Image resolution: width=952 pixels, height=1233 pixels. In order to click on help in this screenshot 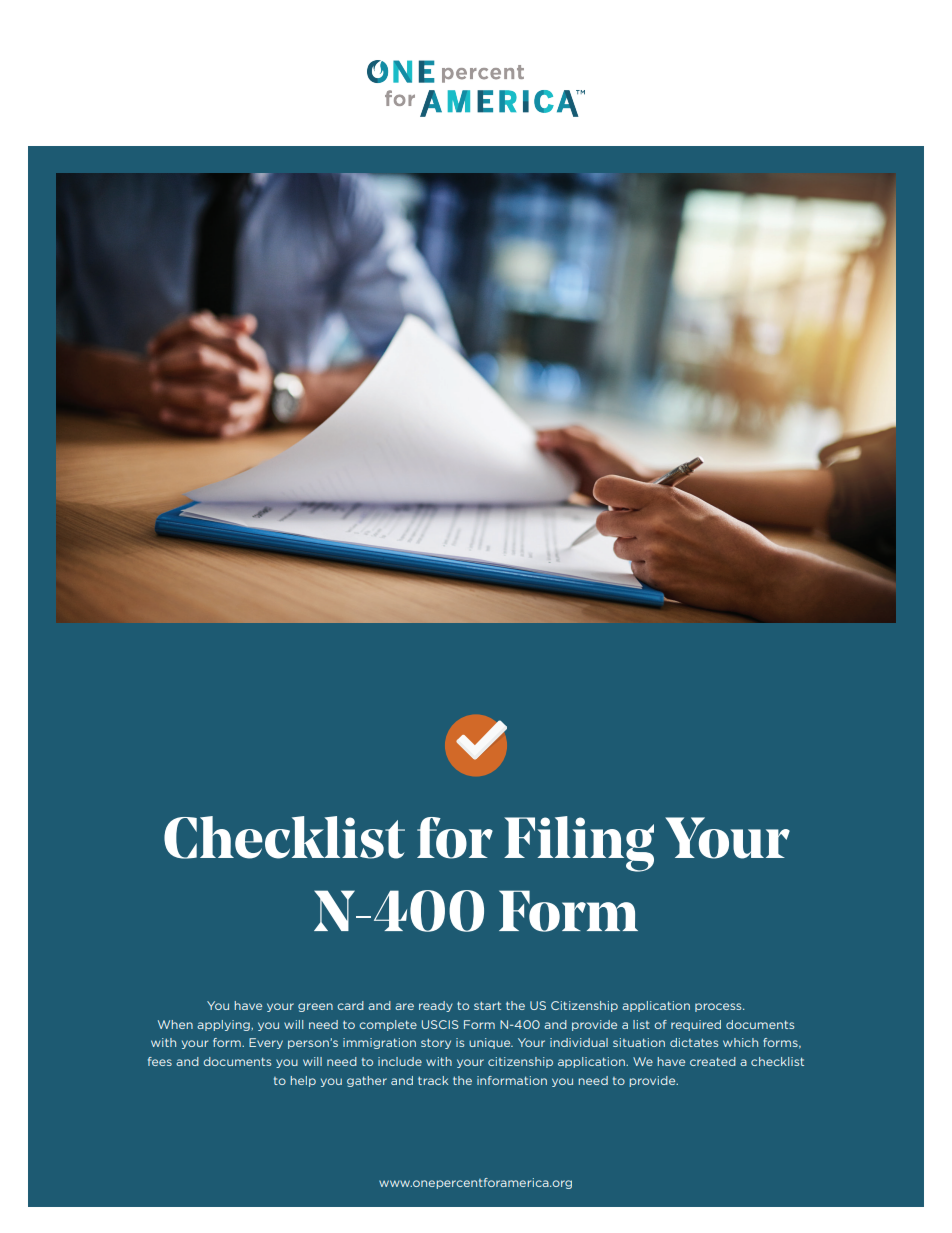, I will do `click(303, 1081)`.
